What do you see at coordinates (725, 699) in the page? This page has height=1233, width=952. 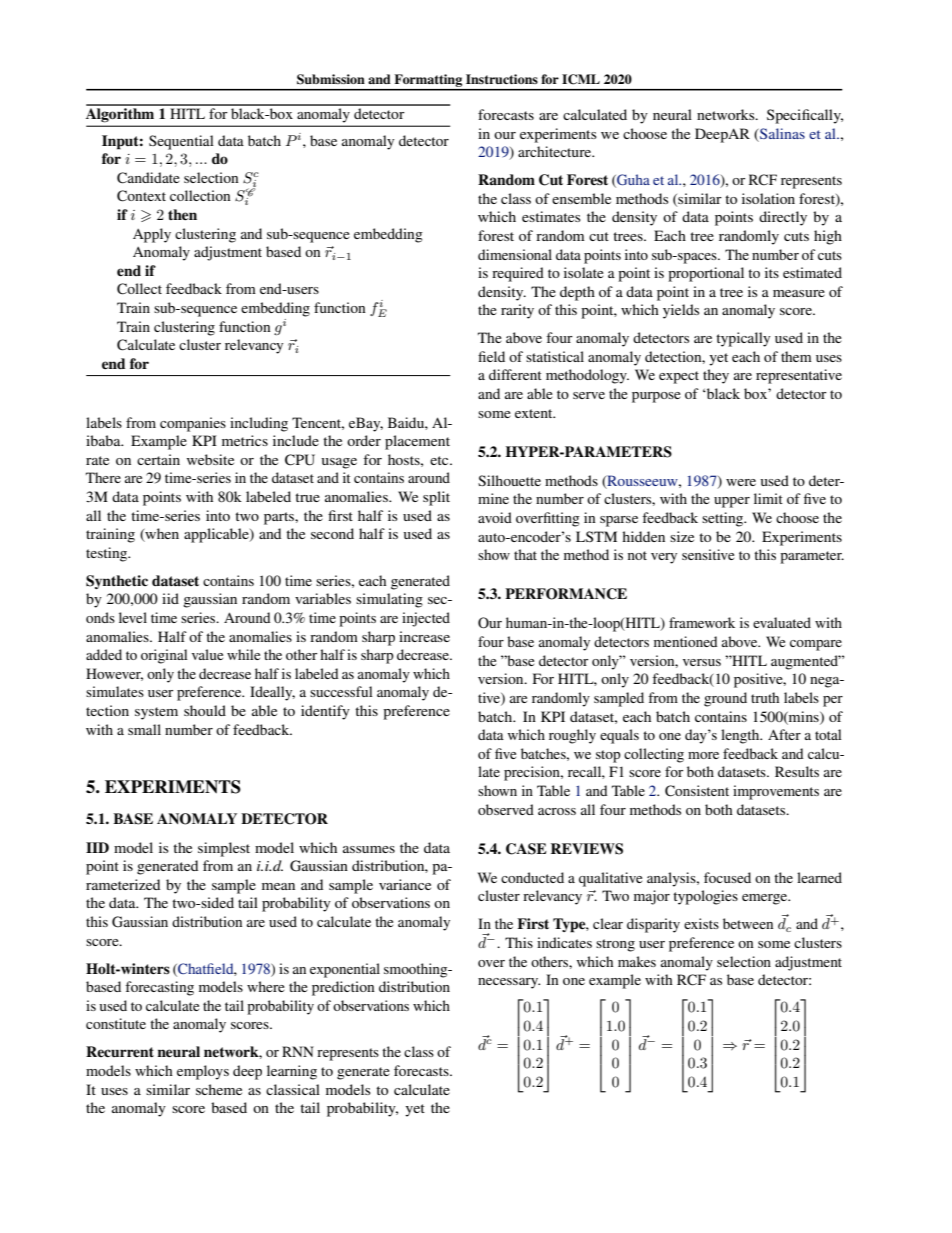 I see `ground` at bounding box center [725, 699].
